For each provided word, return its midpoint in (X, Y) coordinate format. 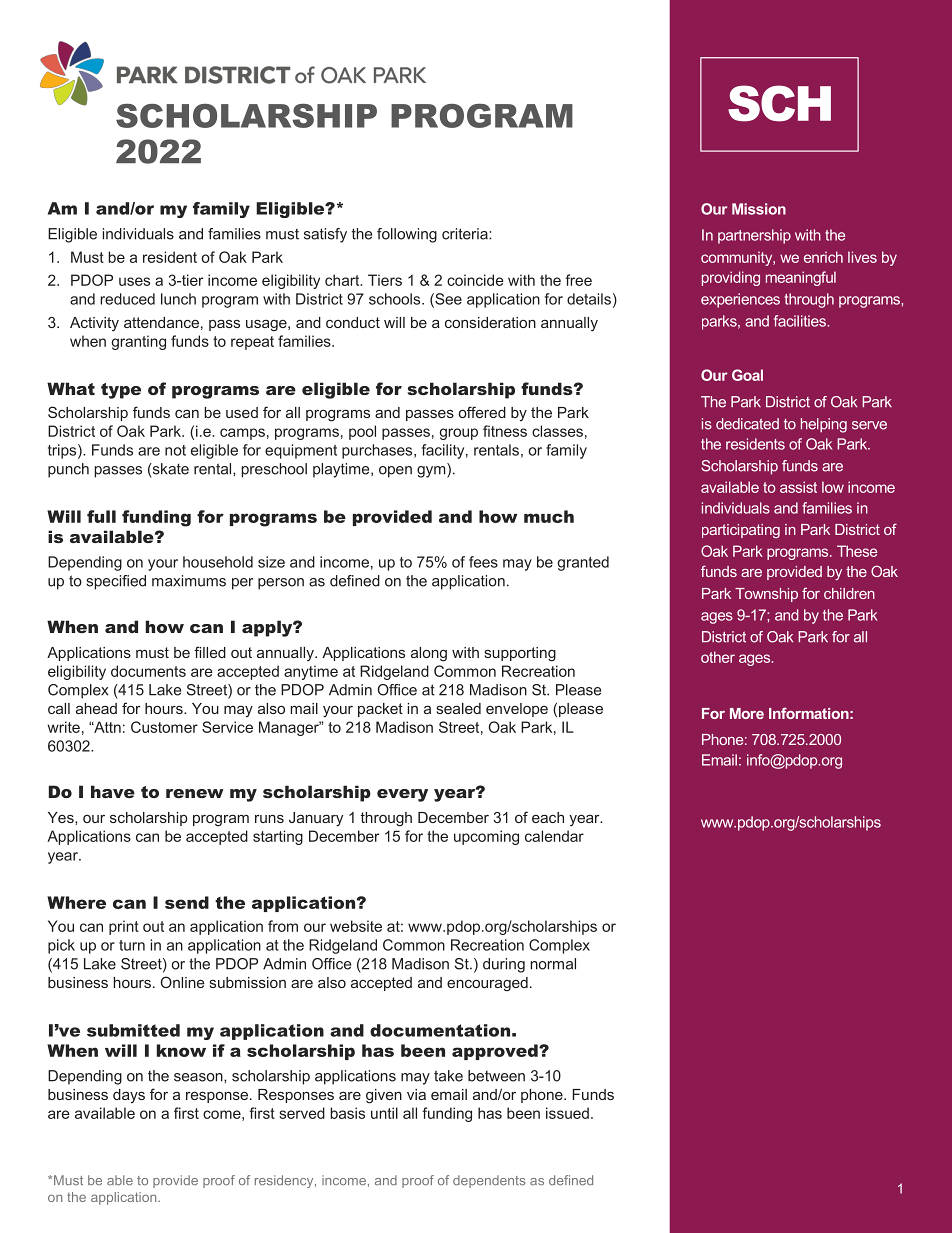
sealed (459, 708)
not (175, 450)
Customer (164, 727)
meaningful (801, 278)
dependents (489, 1181)
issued (567, 1113)
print (124, 927)
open (395, 472)
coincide (475, 280)
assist (798, 487)
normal (553, 964)
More (747, 713)
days (129, 1096)
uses (134, 281)
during (504, 965)
